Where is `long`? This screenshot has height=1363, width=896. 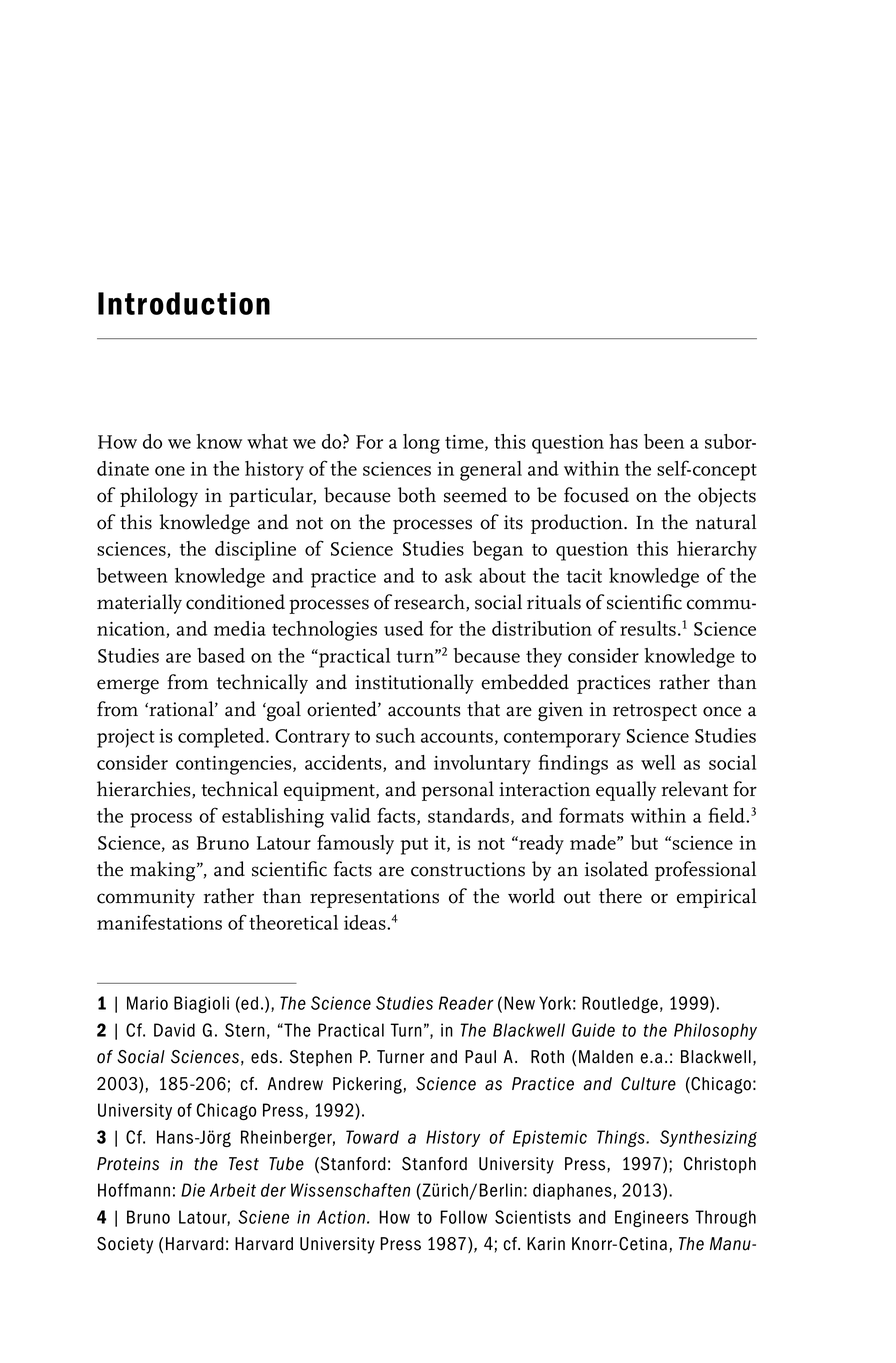 long is located at coordinates (421, 444).
